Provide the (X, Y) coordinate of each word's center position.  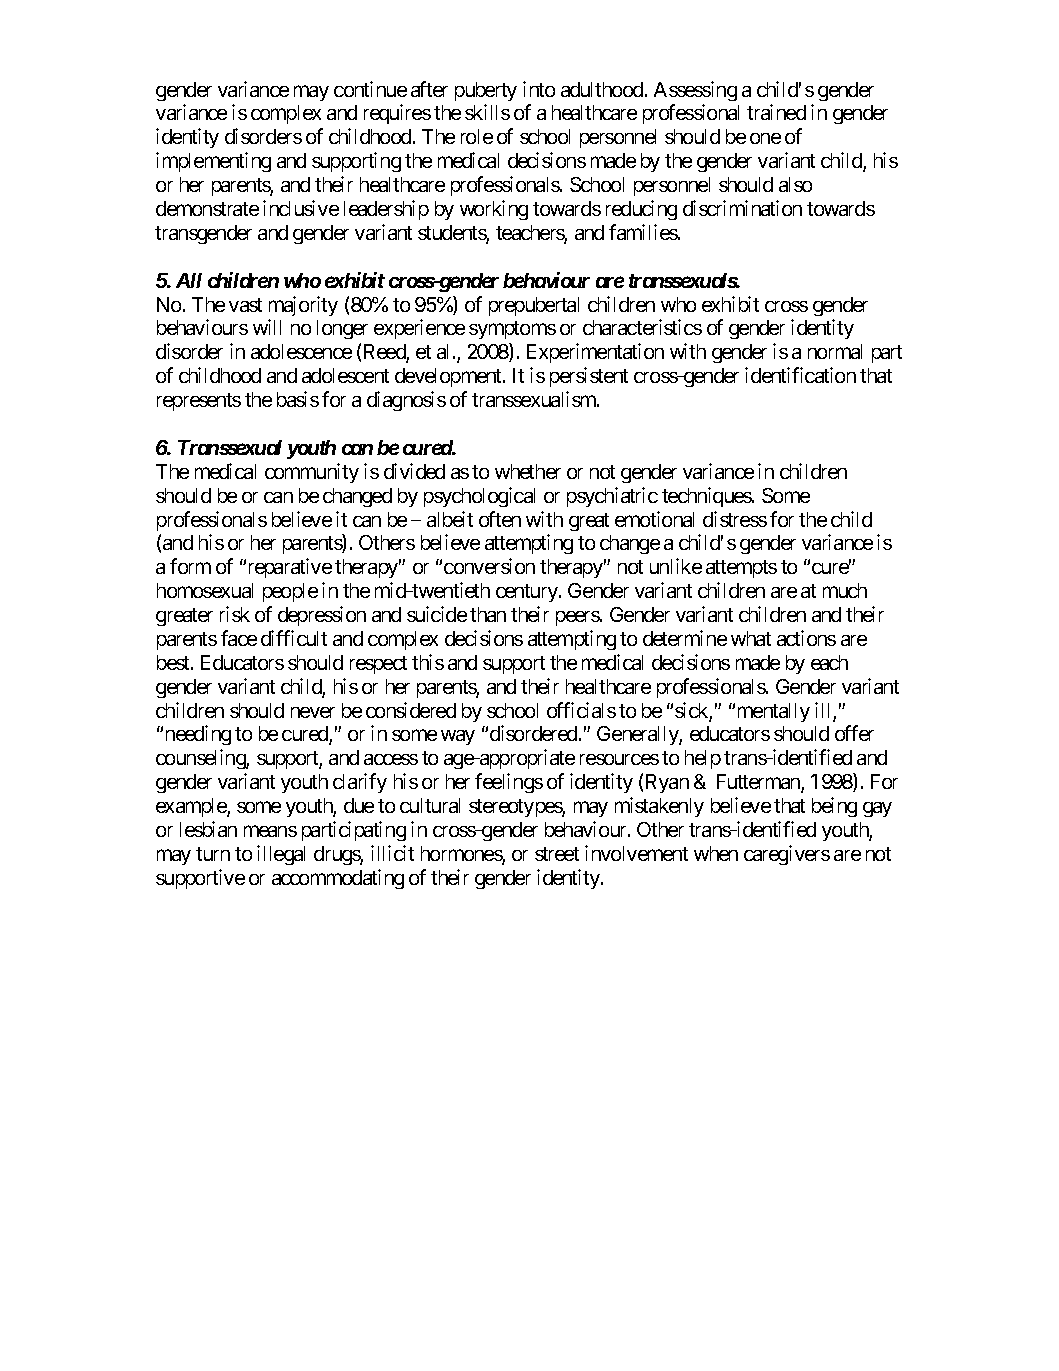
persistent (589, 377)
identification (800, 375)
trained (776, 112)
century (528, 593)
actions (806, 638)
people (290, 592)
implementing (213, 162)
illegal (281, 855)
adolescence (301, 351)
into (539, 89)
